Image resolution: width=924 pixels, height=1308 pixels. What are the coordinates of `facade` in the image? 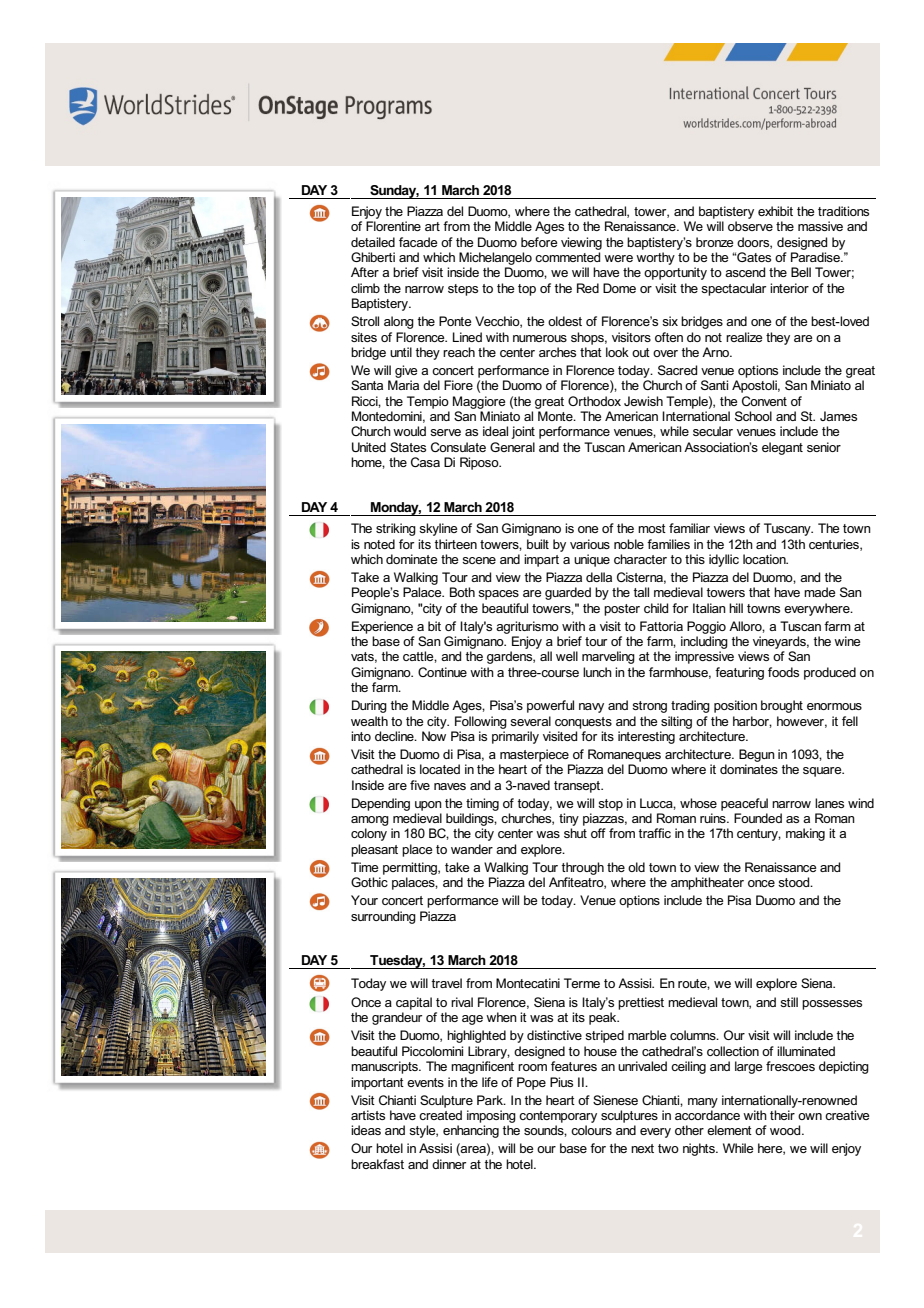 It's located at (418, 242).
